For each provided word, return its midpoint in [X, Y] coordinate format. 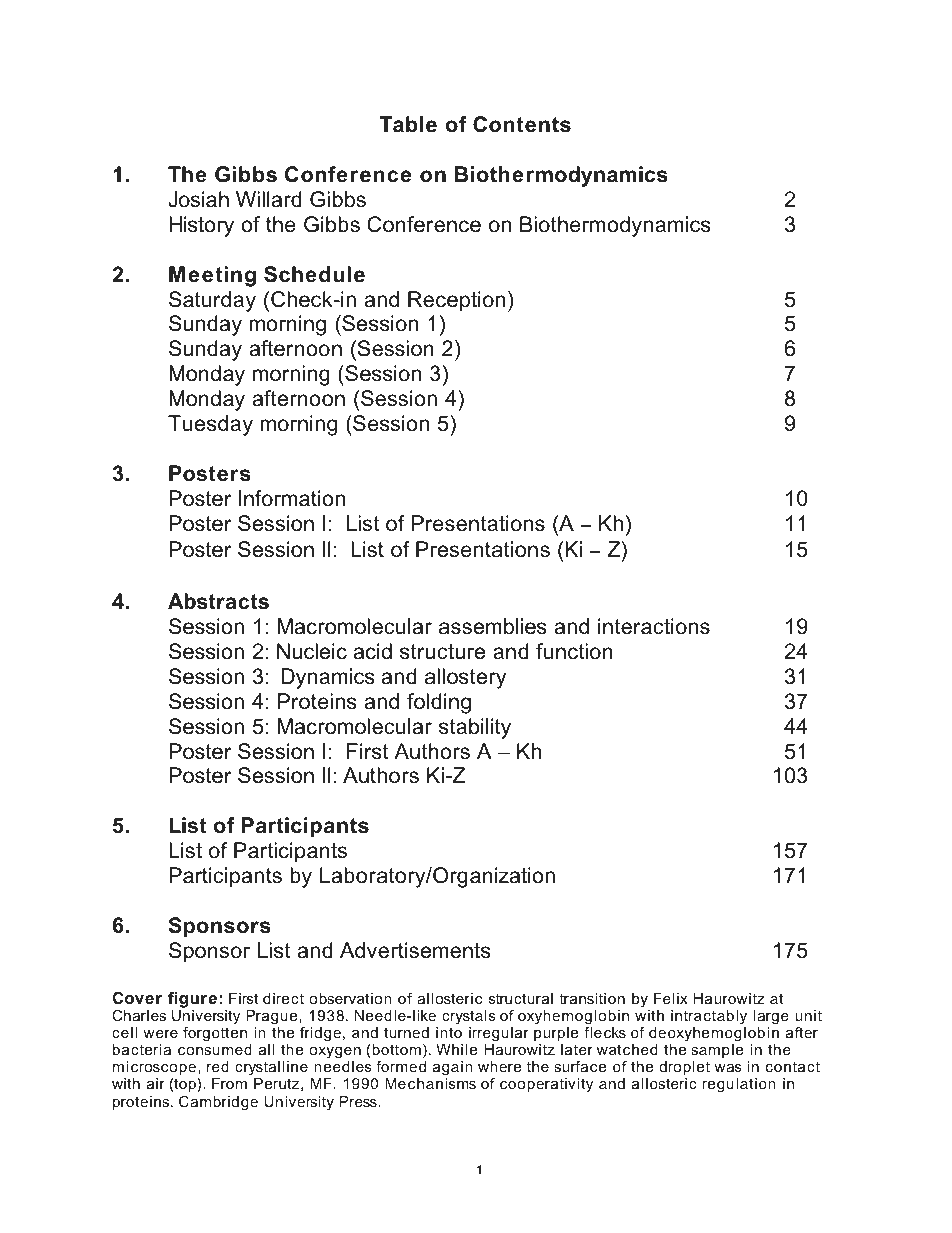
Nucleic [312, 651]
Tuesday [210, 425]
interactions [654, 626]
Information [292, 498]
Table [408, 124]
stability [475, 728]
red [218, 1066]
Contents [522, 124]
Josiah [198, 199]
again [453, 1068]
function [574, 651]
